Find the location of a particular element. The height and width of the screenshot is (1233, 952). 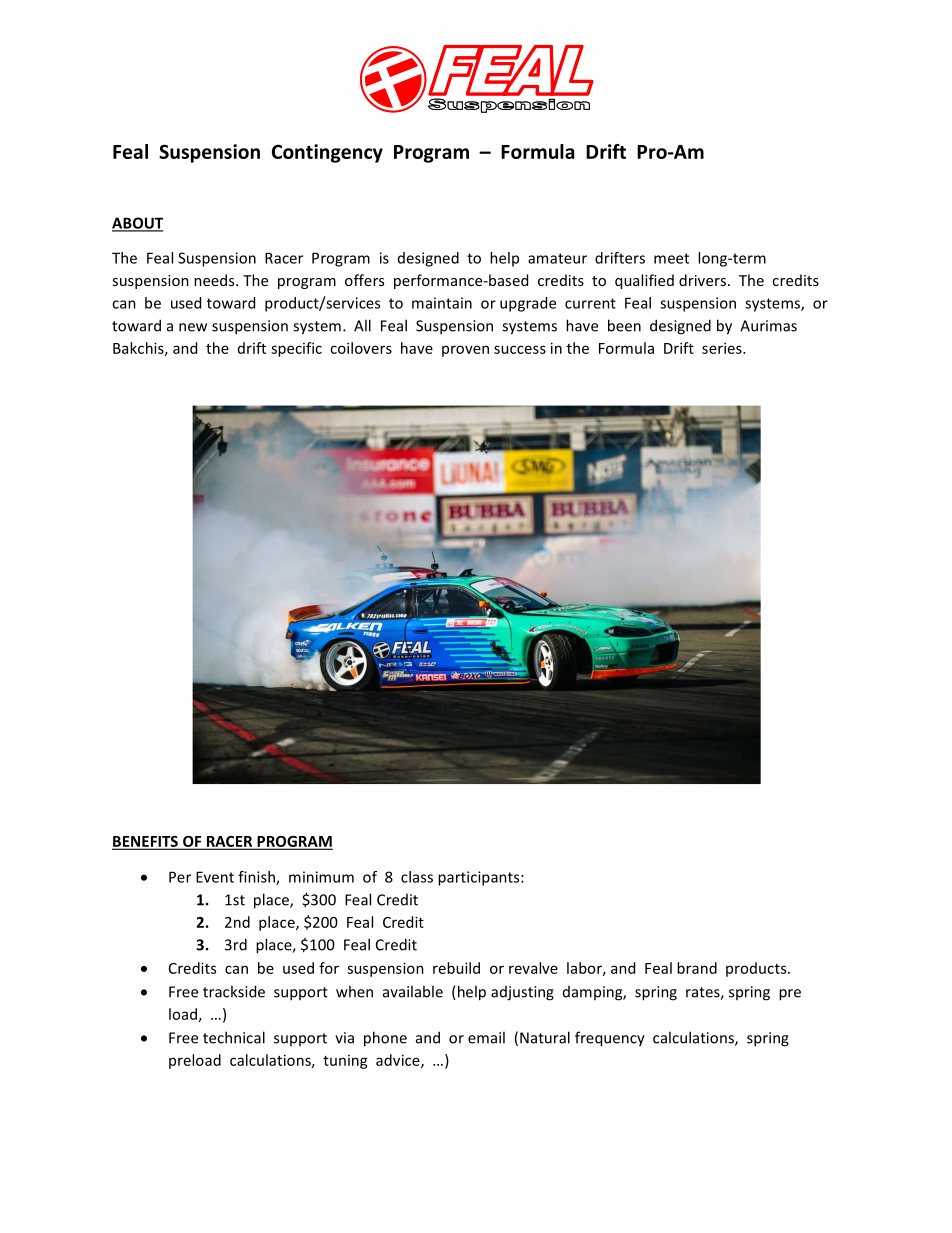

meet is located at coordinates (671, 258).
